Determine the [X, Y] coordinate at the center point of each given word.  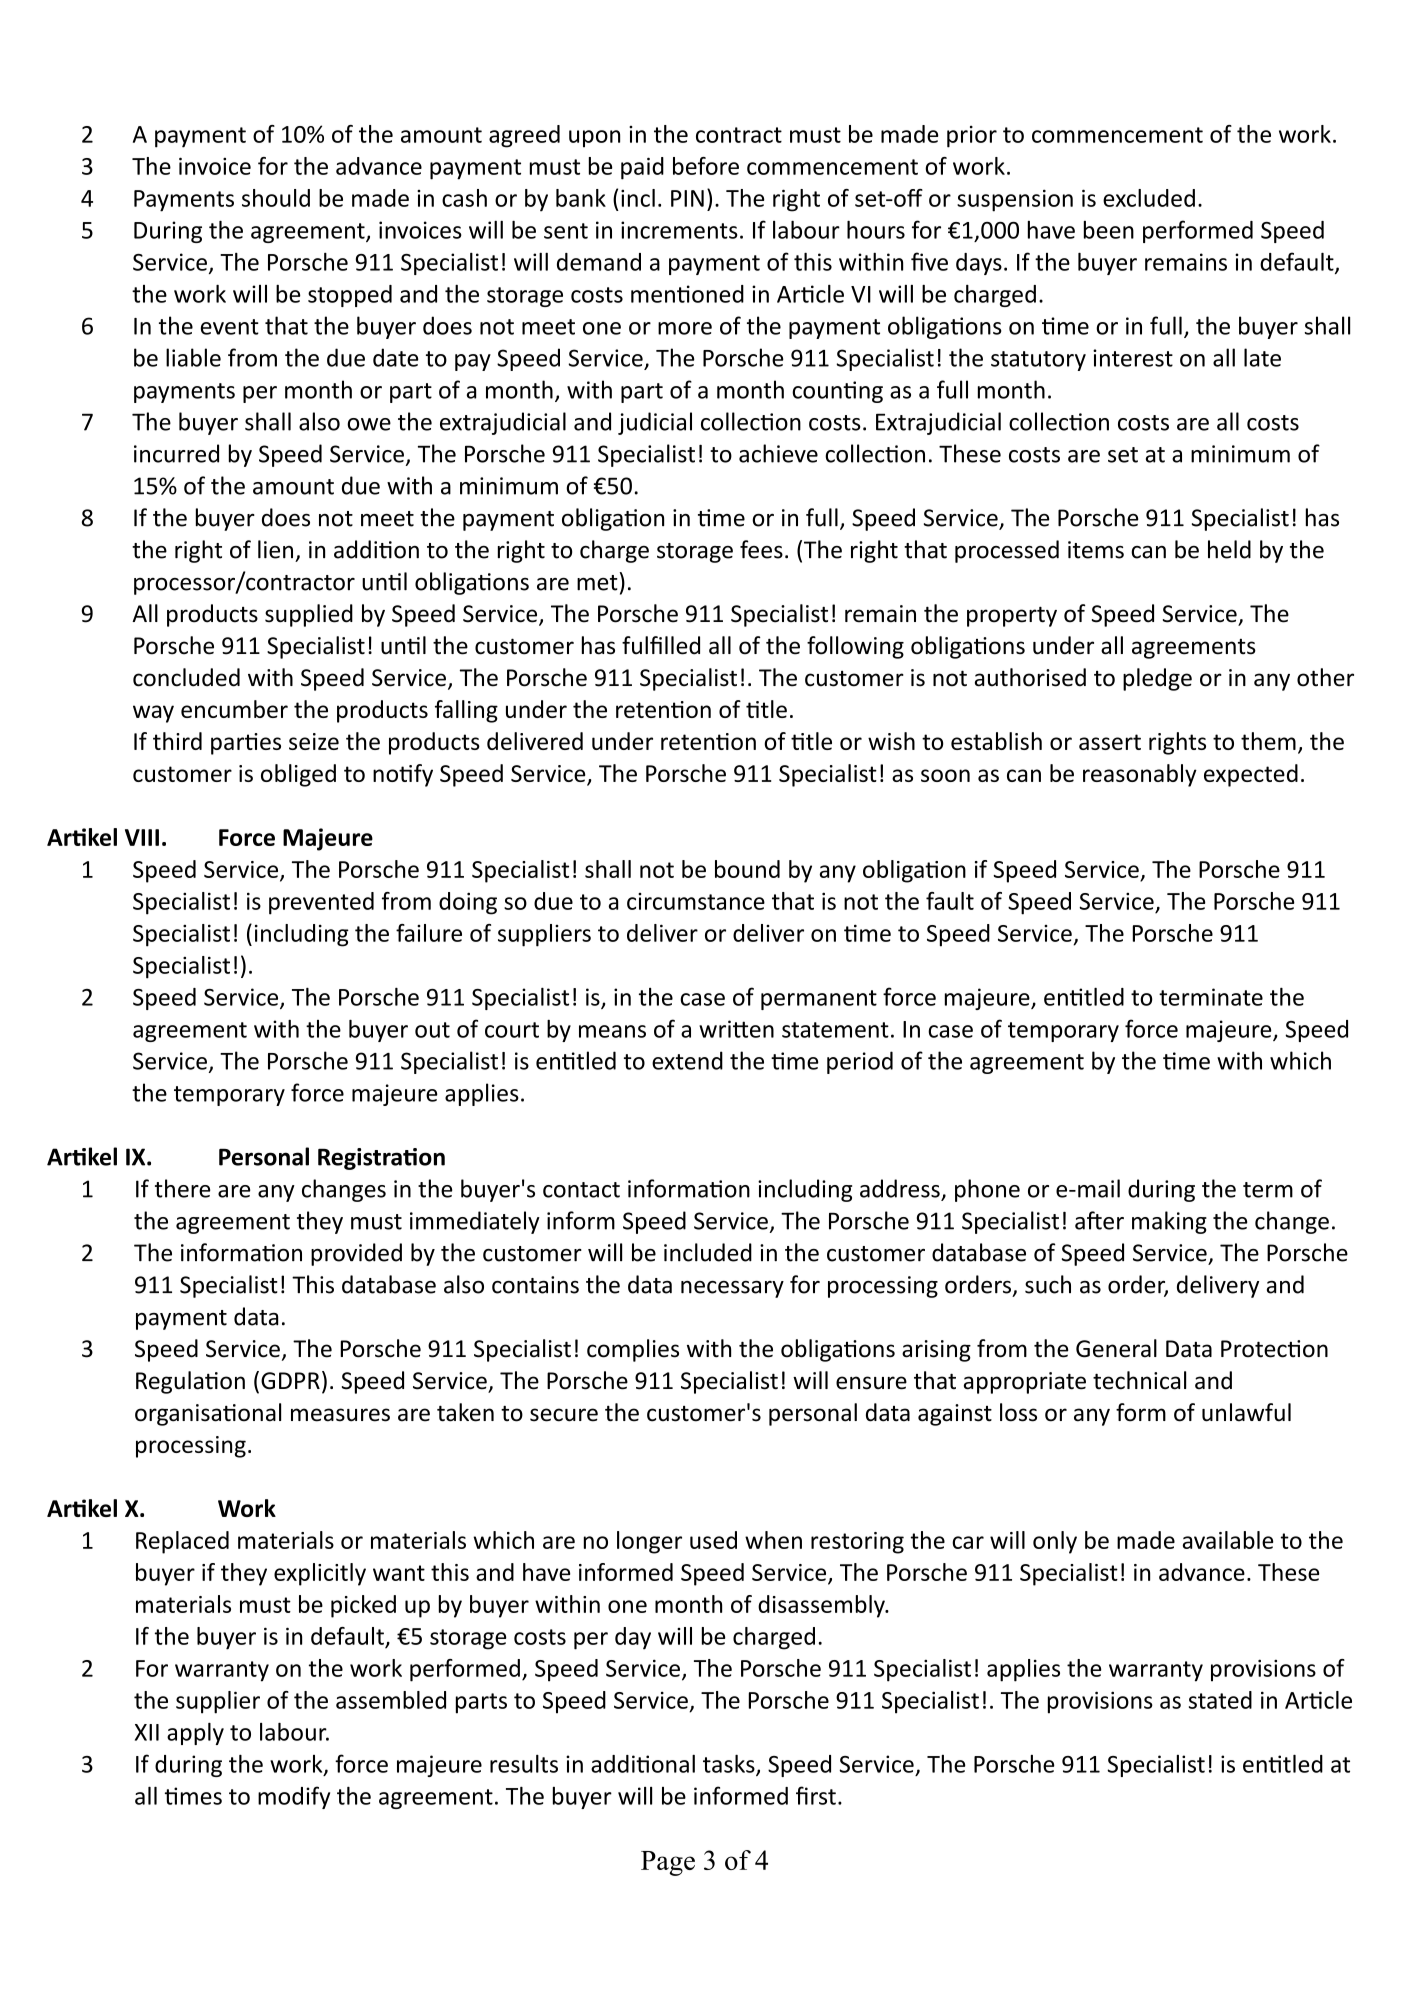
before [706, 166]
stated [1220, 1700]
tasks [730, 1765]
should [276, 198]
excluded [1149, 198]
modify [294, 1797]
